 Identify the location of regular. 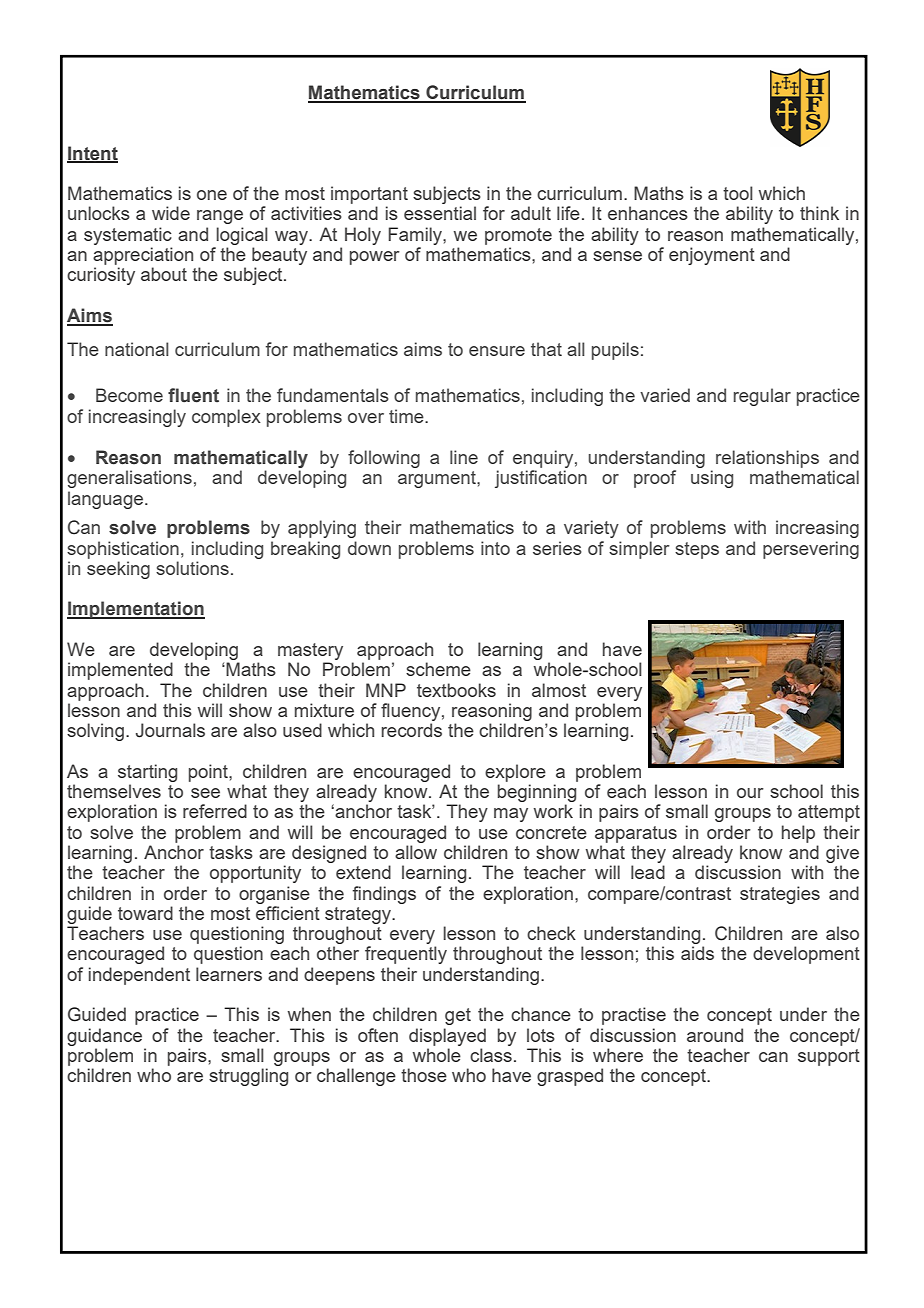
(762, 397).
